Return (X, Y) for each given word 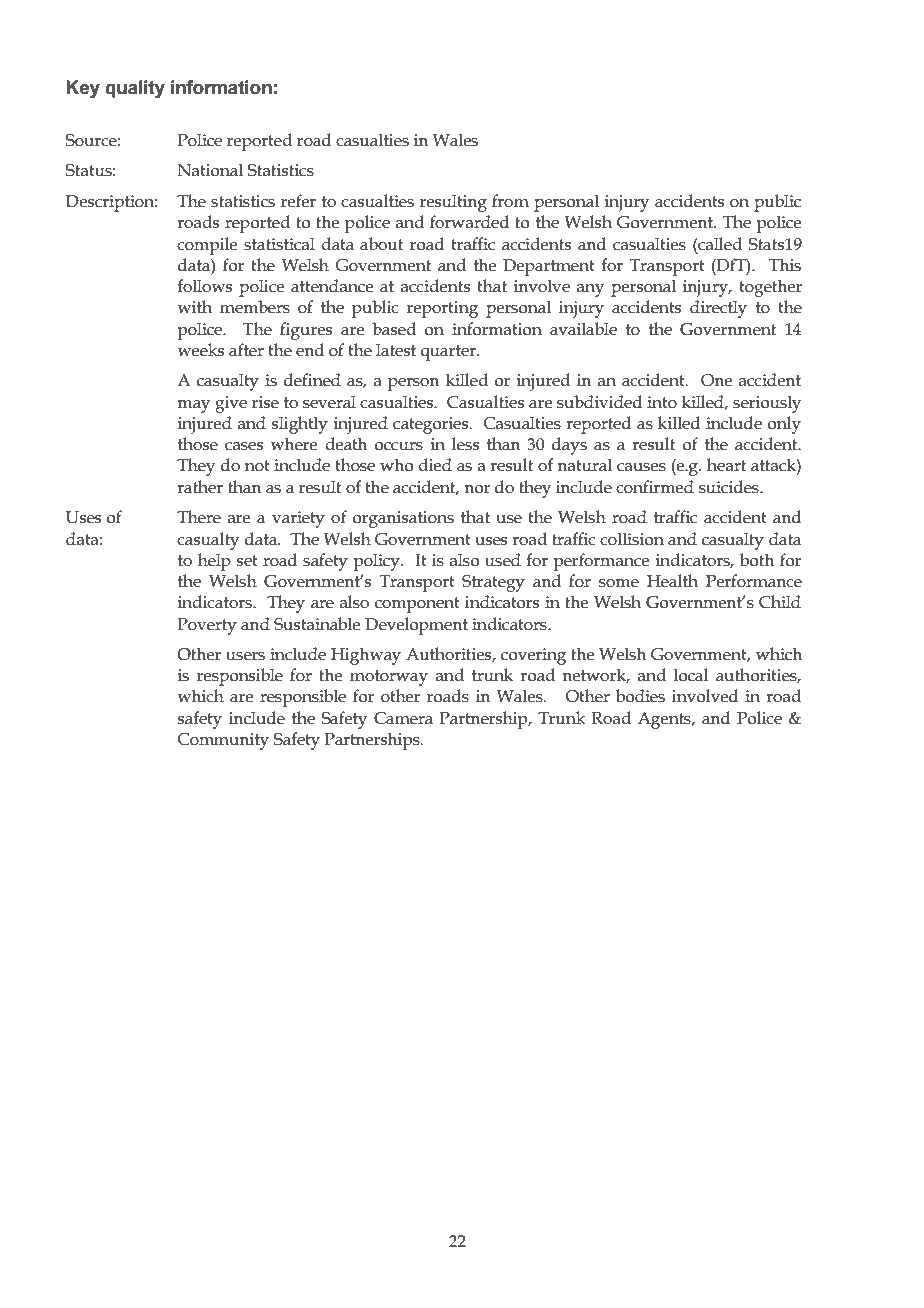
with (194, 307)
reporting (442, 309)
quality (135, 89)
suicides (730, 487)
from (510, 201)
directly (718, 309)
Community (223, 741)
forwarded (469, 222)
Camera (403, 718)
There (199, 517)
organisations (403, 519)
